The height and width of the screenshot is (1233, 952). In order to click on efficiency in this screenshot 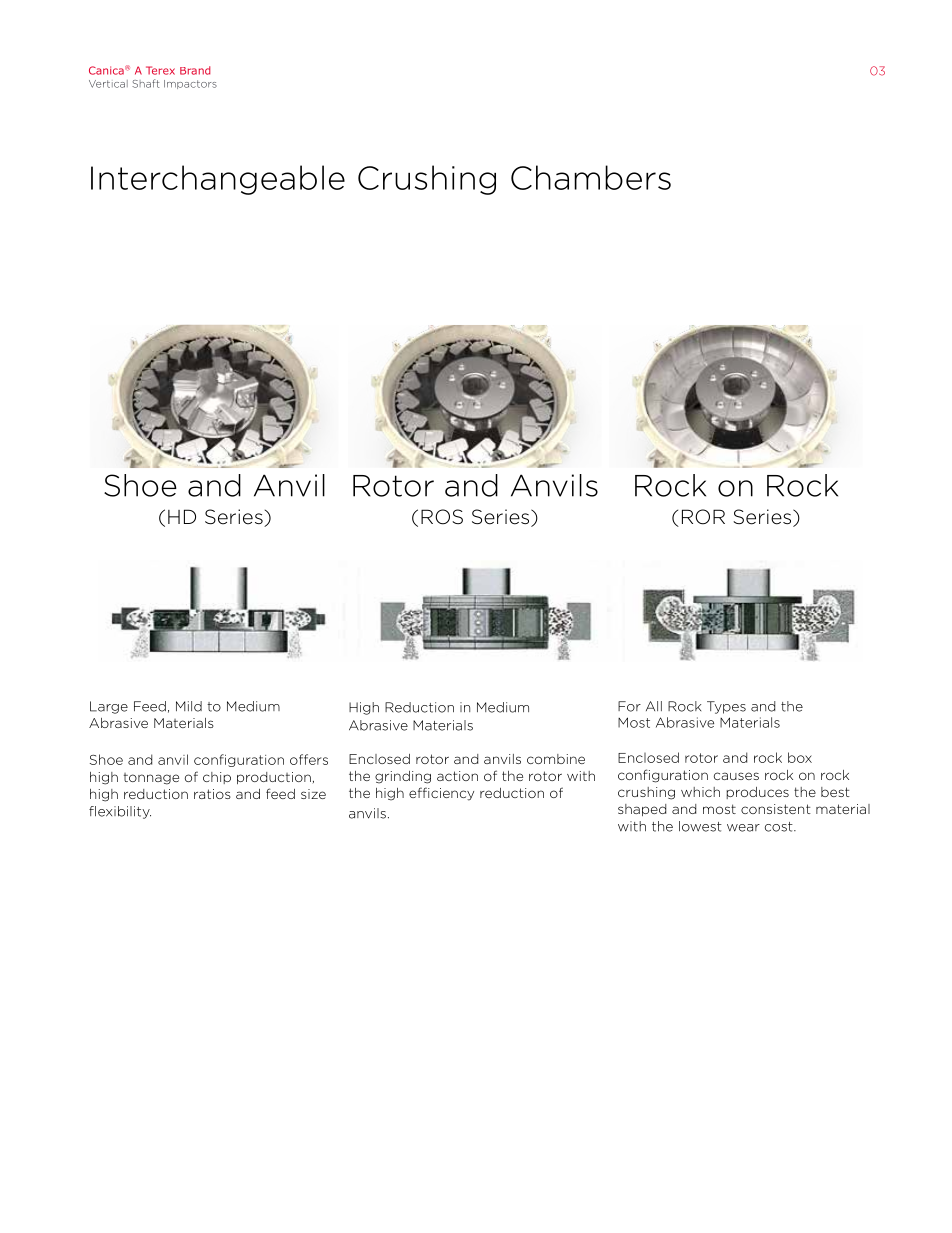, I will do `click(441, 794)`.
